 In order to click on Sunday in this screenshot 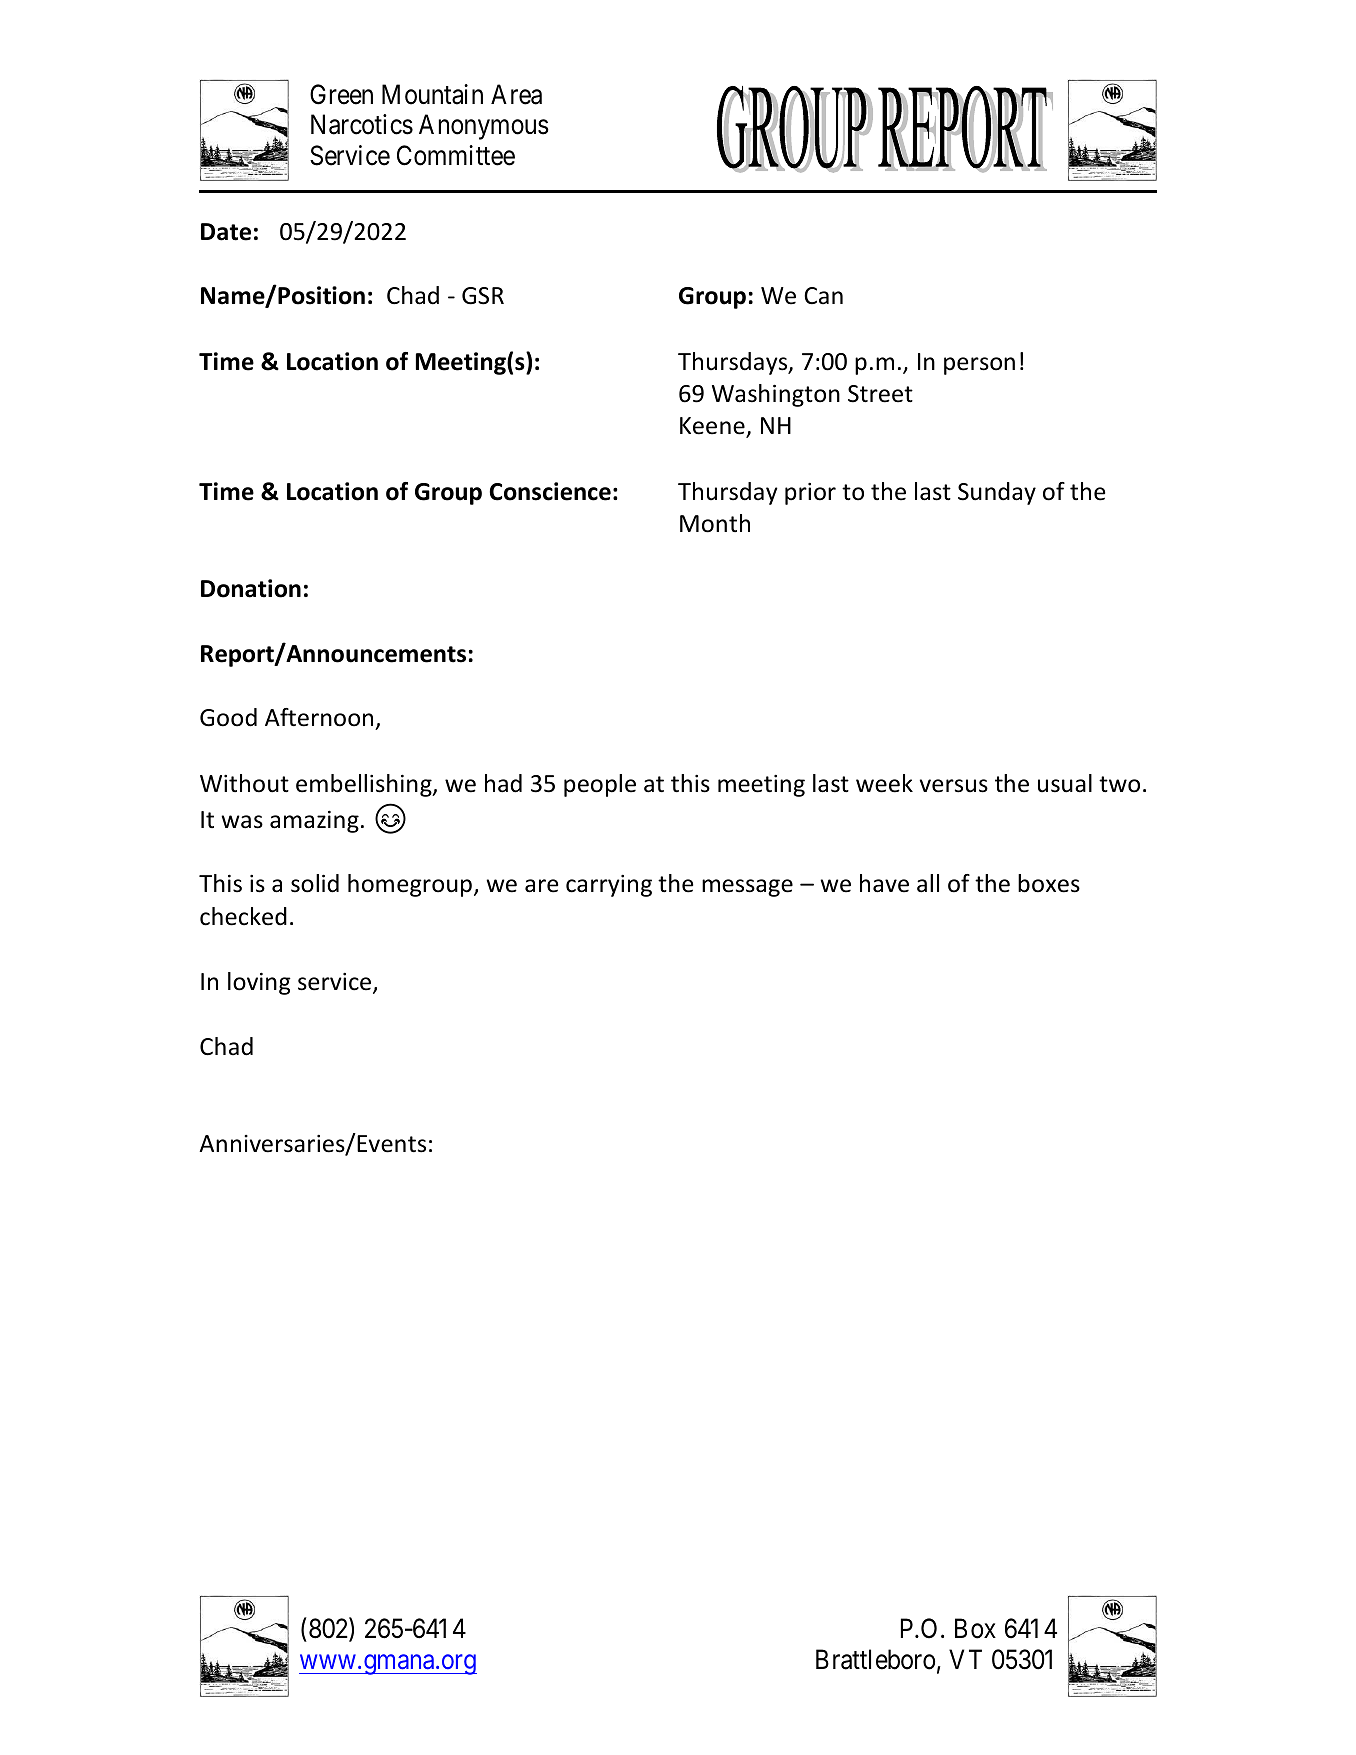, I will do `click(997, 493)`.
